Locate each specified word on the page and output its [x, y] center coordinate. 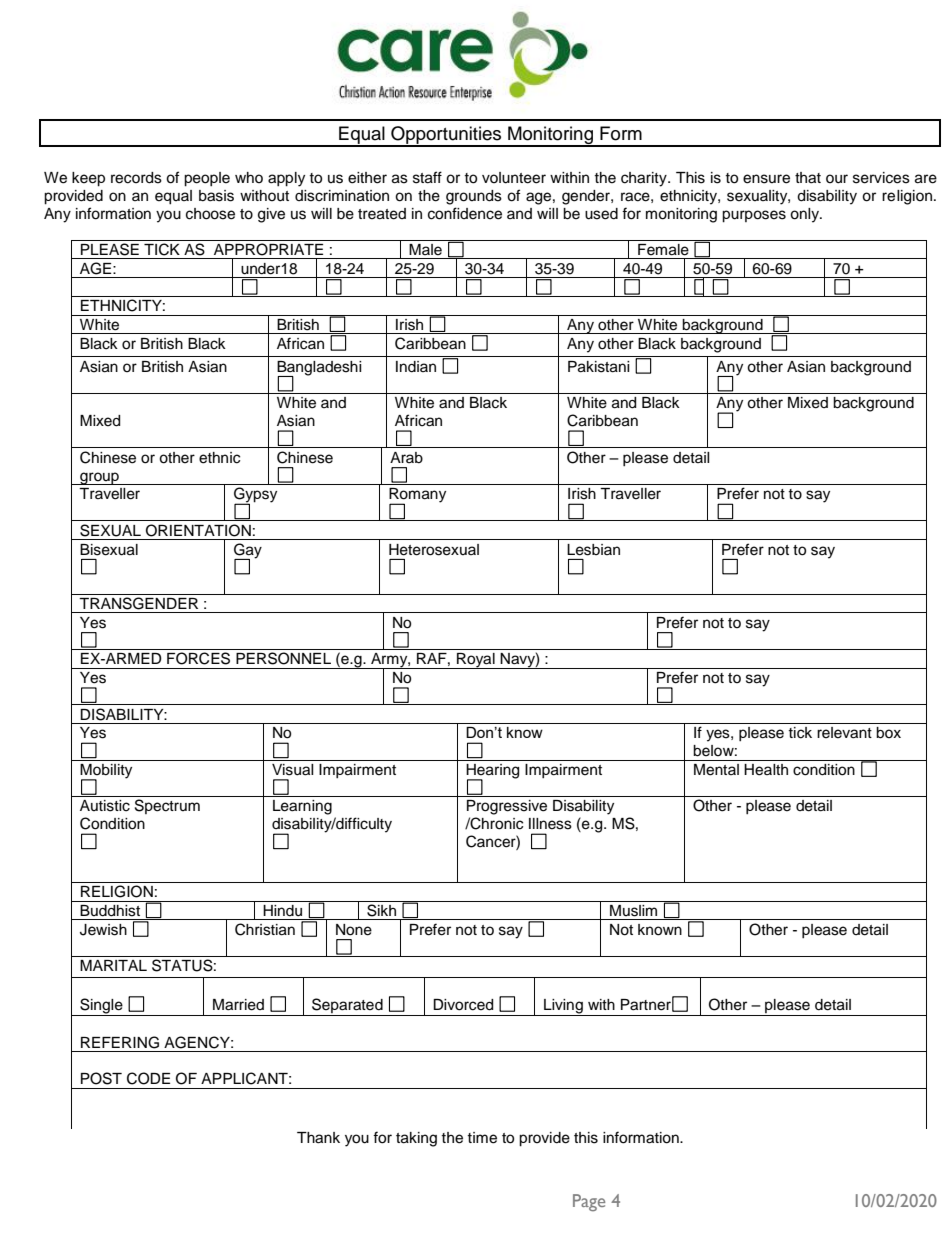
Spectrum [167, 806]
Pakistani [599, 367]
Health [766, 770]
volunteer [514, 178]
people [207, 179]
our [837, 179]
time [482, 1138]
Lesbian [593, 550]
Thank [318, 1138]
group [99, 478]
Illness [550, 824]
